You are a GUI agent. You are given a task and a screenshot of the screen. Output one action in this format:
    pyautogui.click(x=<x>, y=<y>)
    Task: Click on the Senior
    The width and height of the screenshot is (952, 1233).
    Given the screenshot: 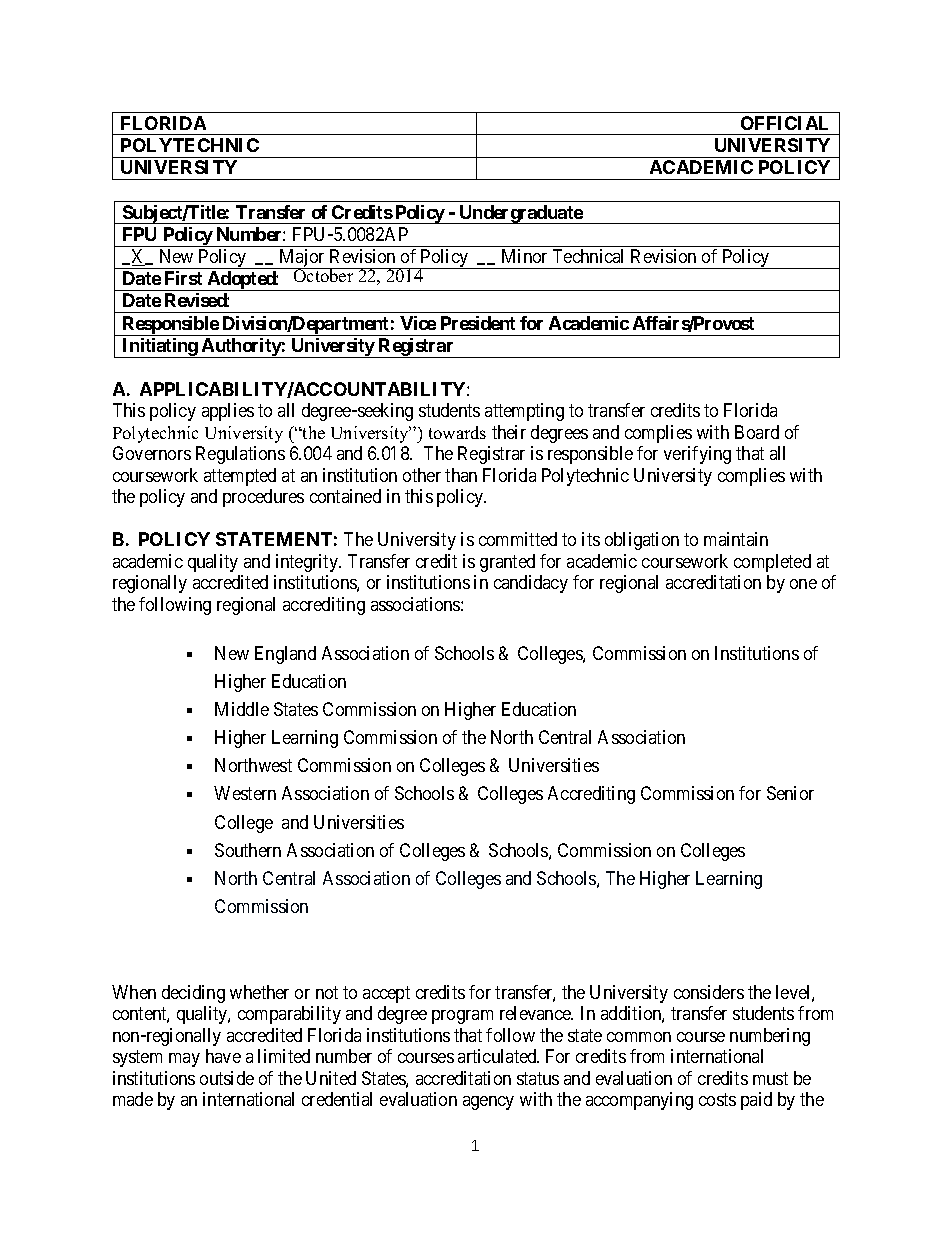 What is the action you would take?
    pyautogui.click(x=790, y=793)
